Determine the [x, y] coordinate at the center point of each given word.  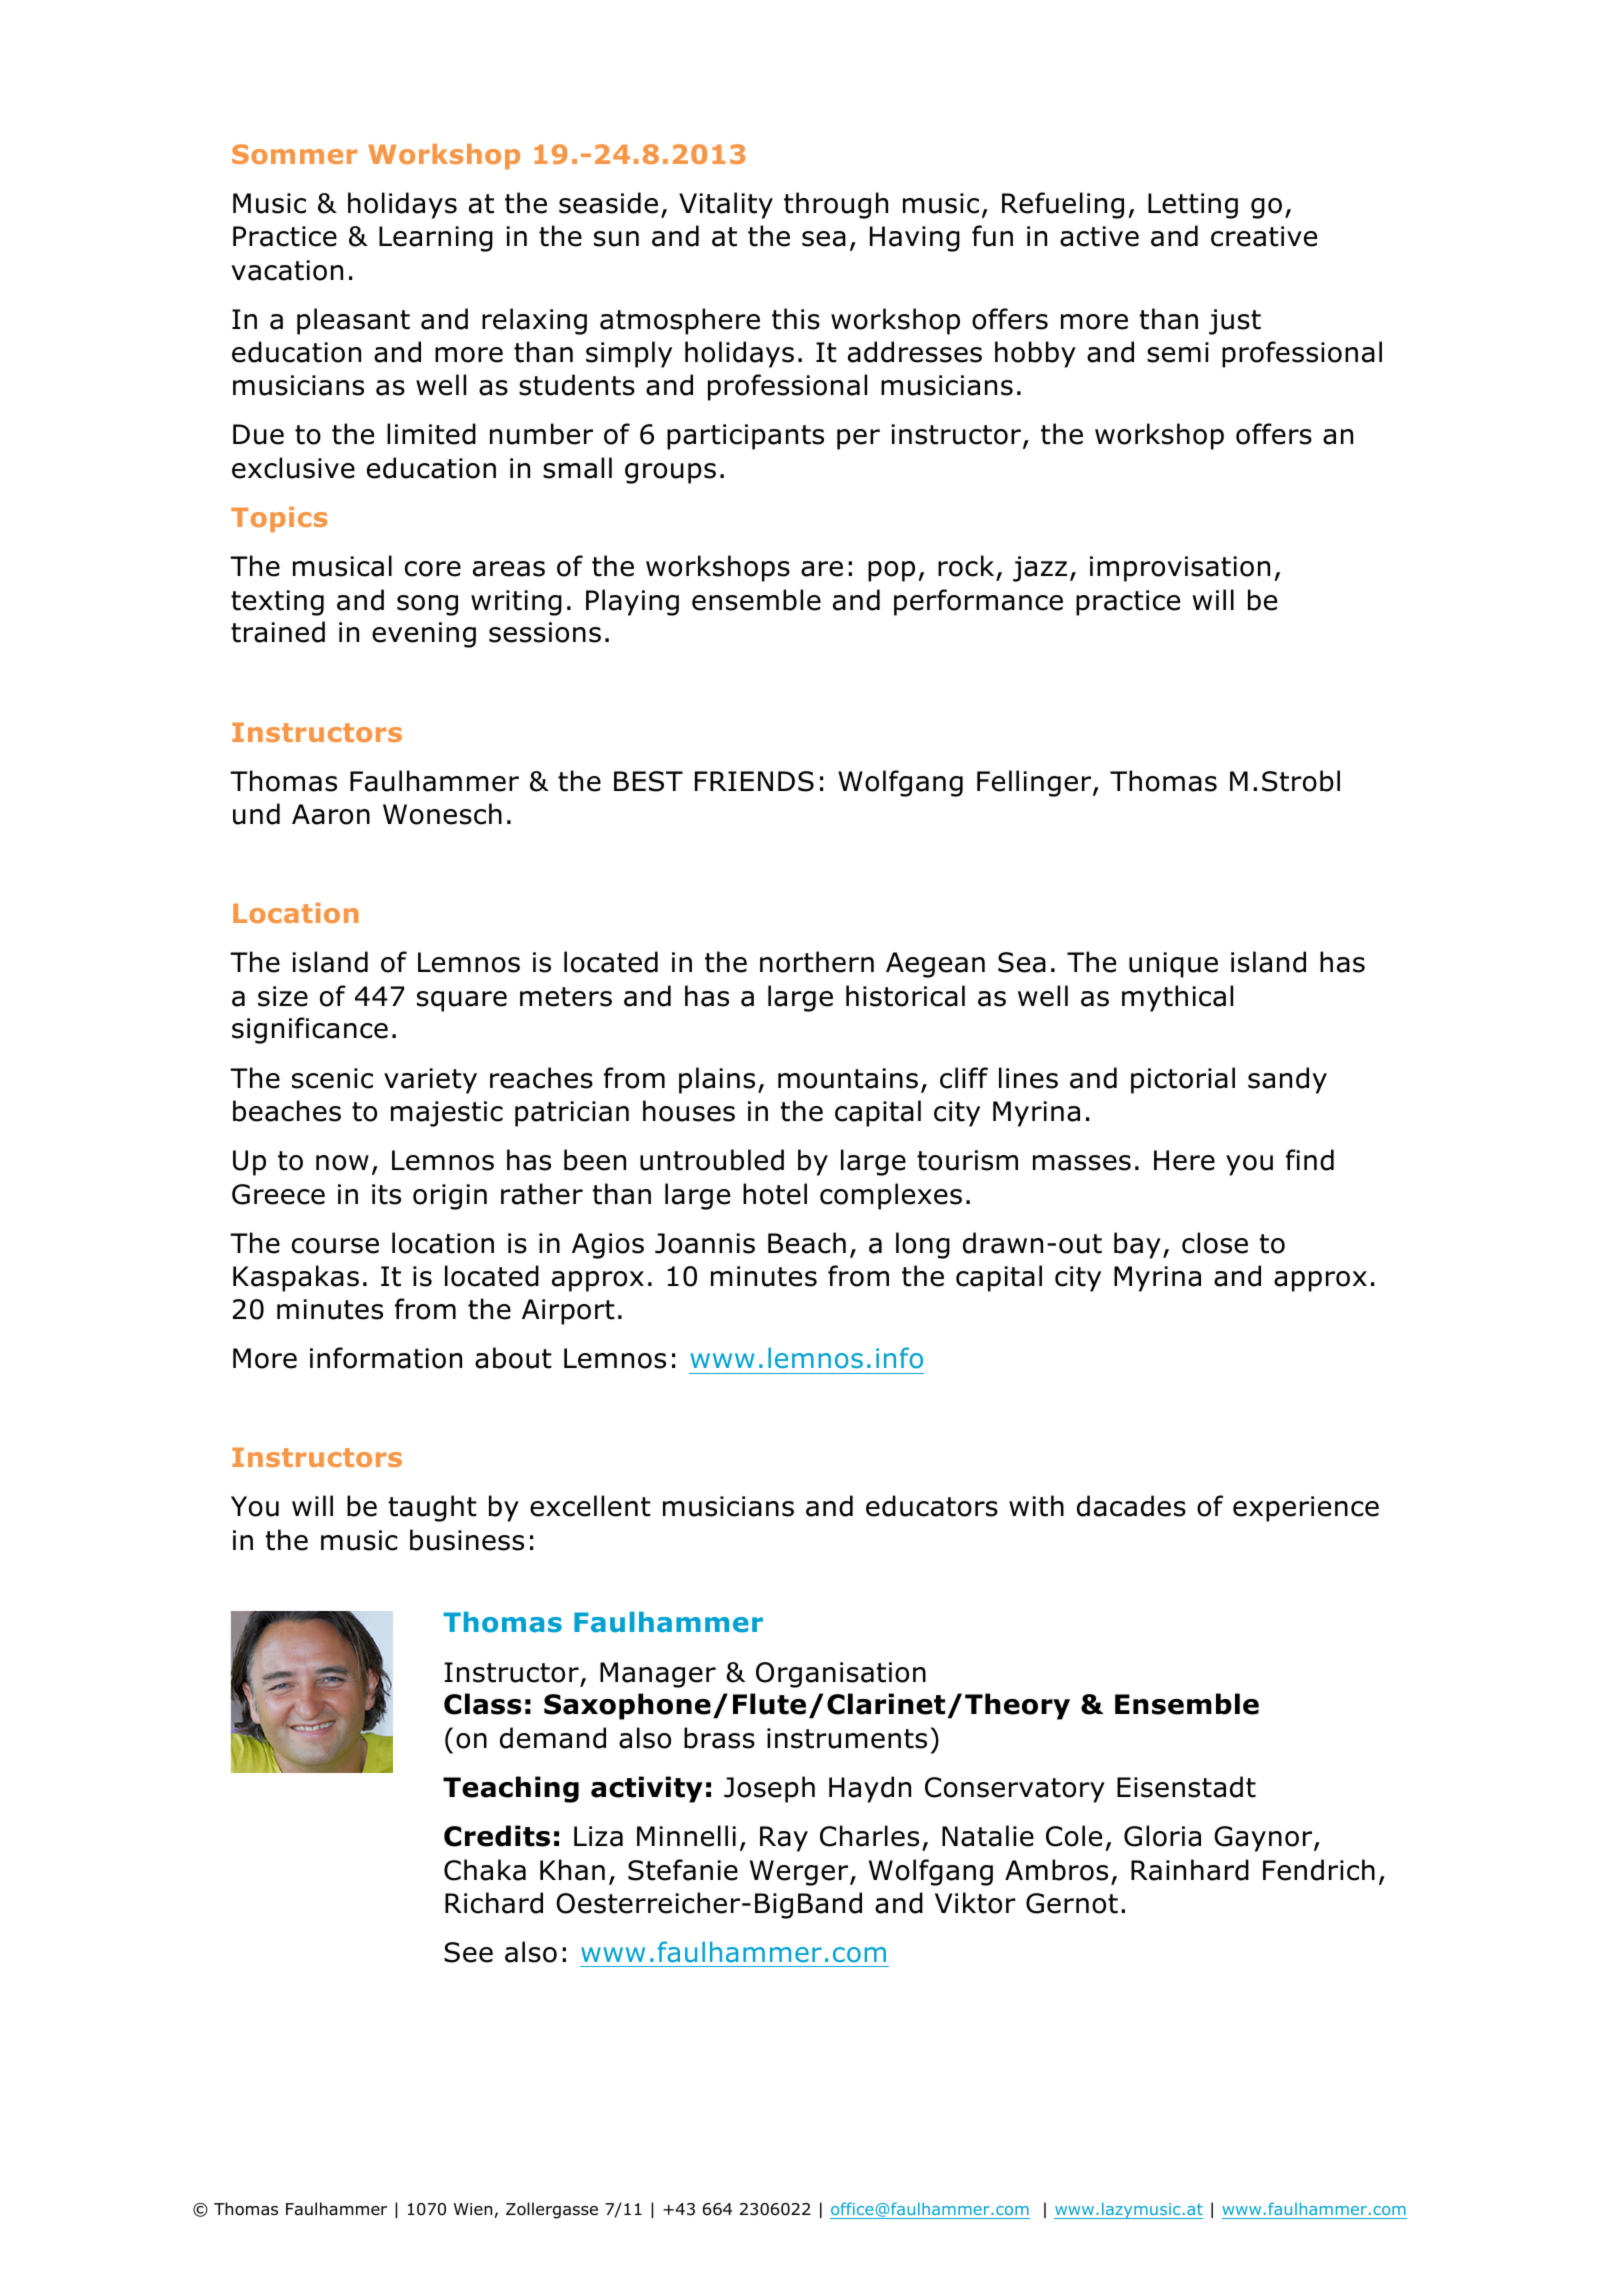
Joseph [769, 1789]
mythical [1177, 998]
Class [483, 1704]
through [836, 205]
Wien [473, 2209]
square [462, 1001]
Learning [436, 239]
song [427, 605]
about [513, 1358]
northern [817, 962]
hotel [775, 1194]
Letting [1193, 206]
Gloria [1162, 1836]
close [1215, 1243]
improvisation [1180, 569]
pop [891, 571]
